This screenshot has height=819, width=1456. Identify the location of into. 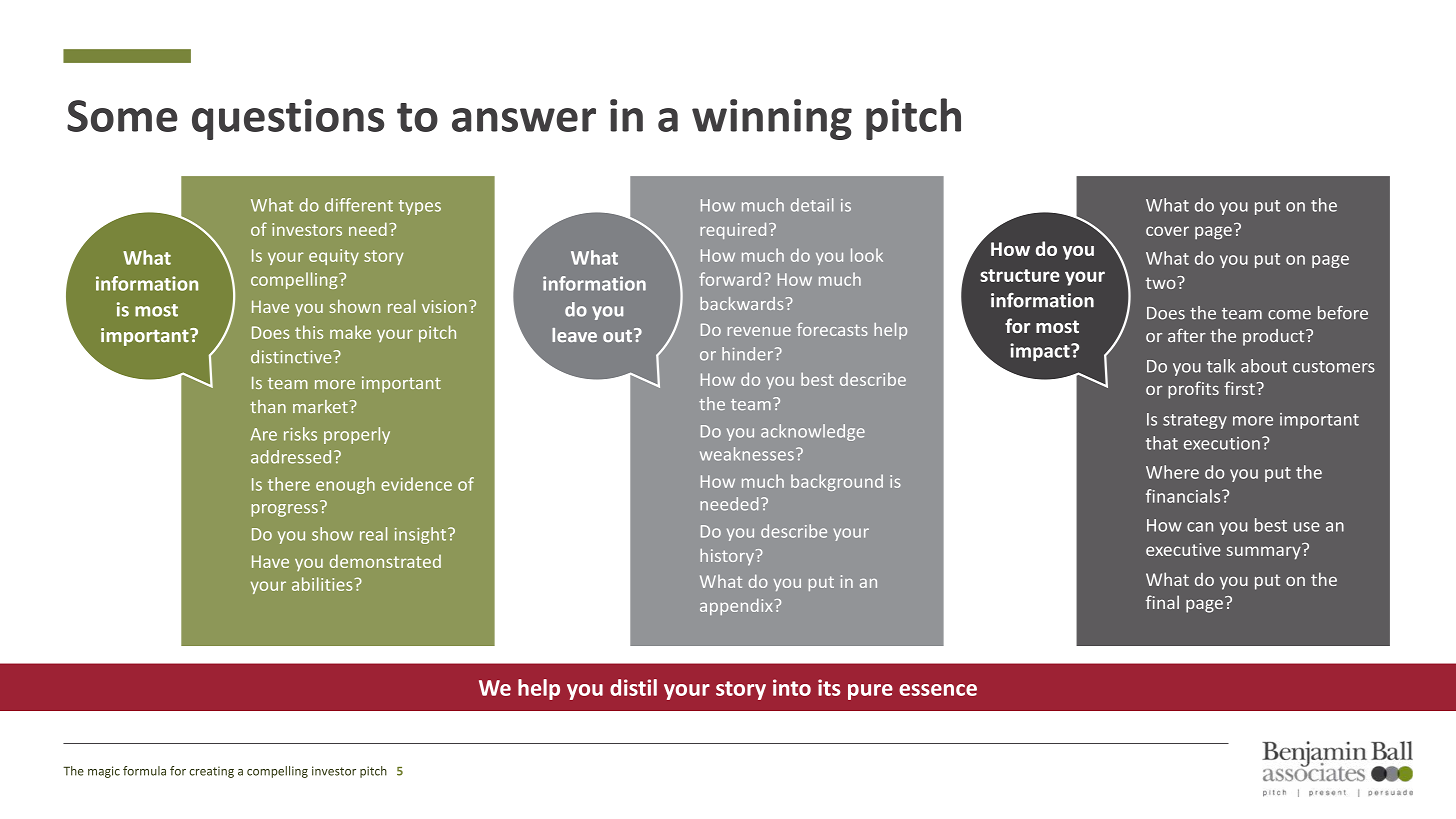
(792, 687).
